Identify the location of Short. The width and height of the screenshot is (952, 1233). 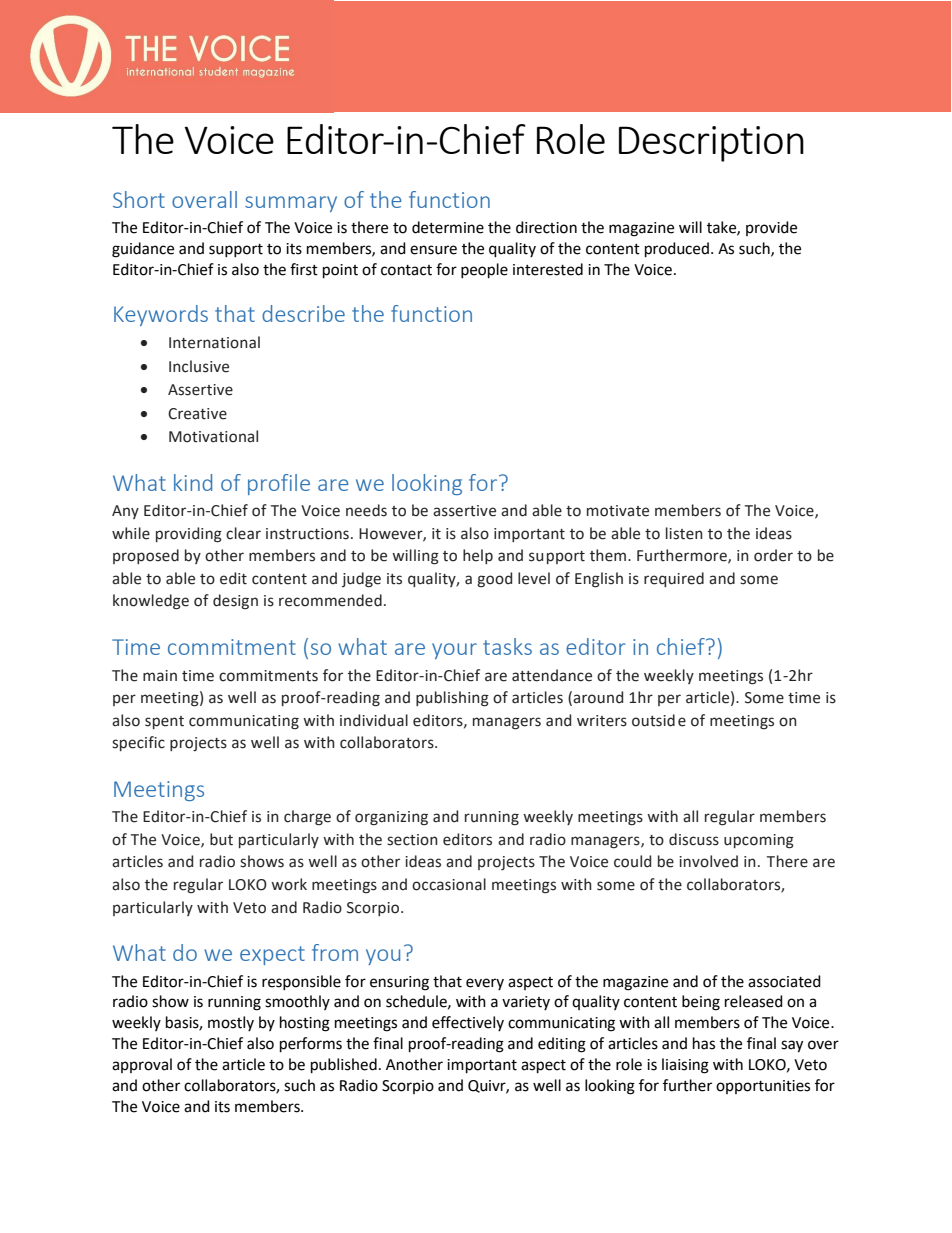
(139, 199).
